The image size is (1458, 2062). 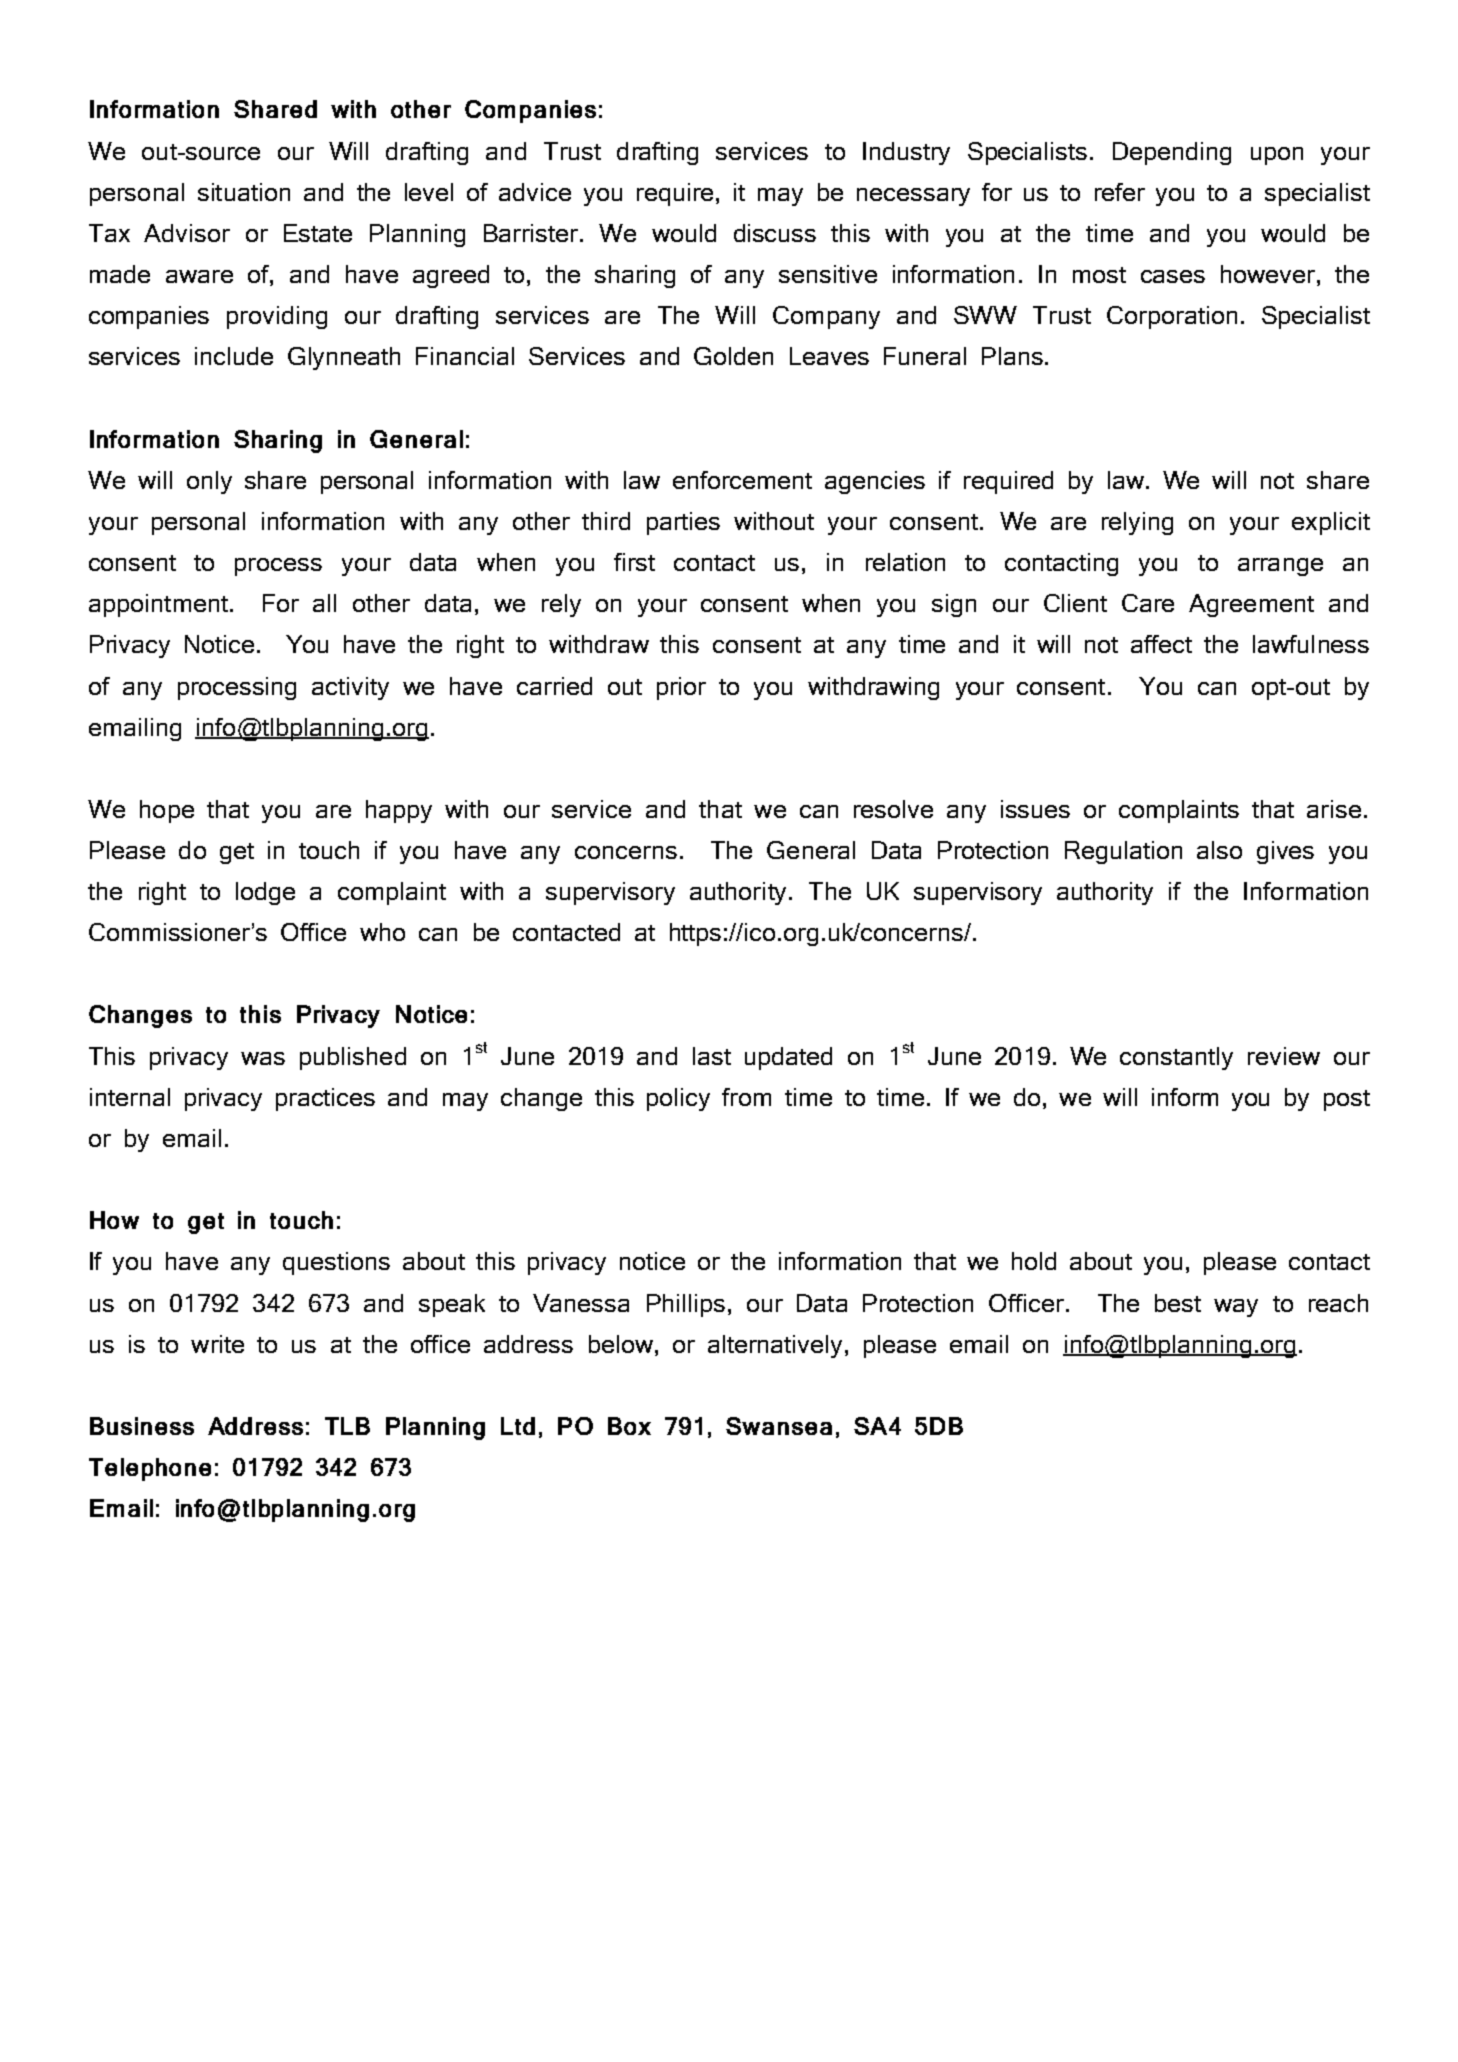 What do you see at coordinates (775, 233) in the document?
I see `discuss` at bounding box center [775, 233].
